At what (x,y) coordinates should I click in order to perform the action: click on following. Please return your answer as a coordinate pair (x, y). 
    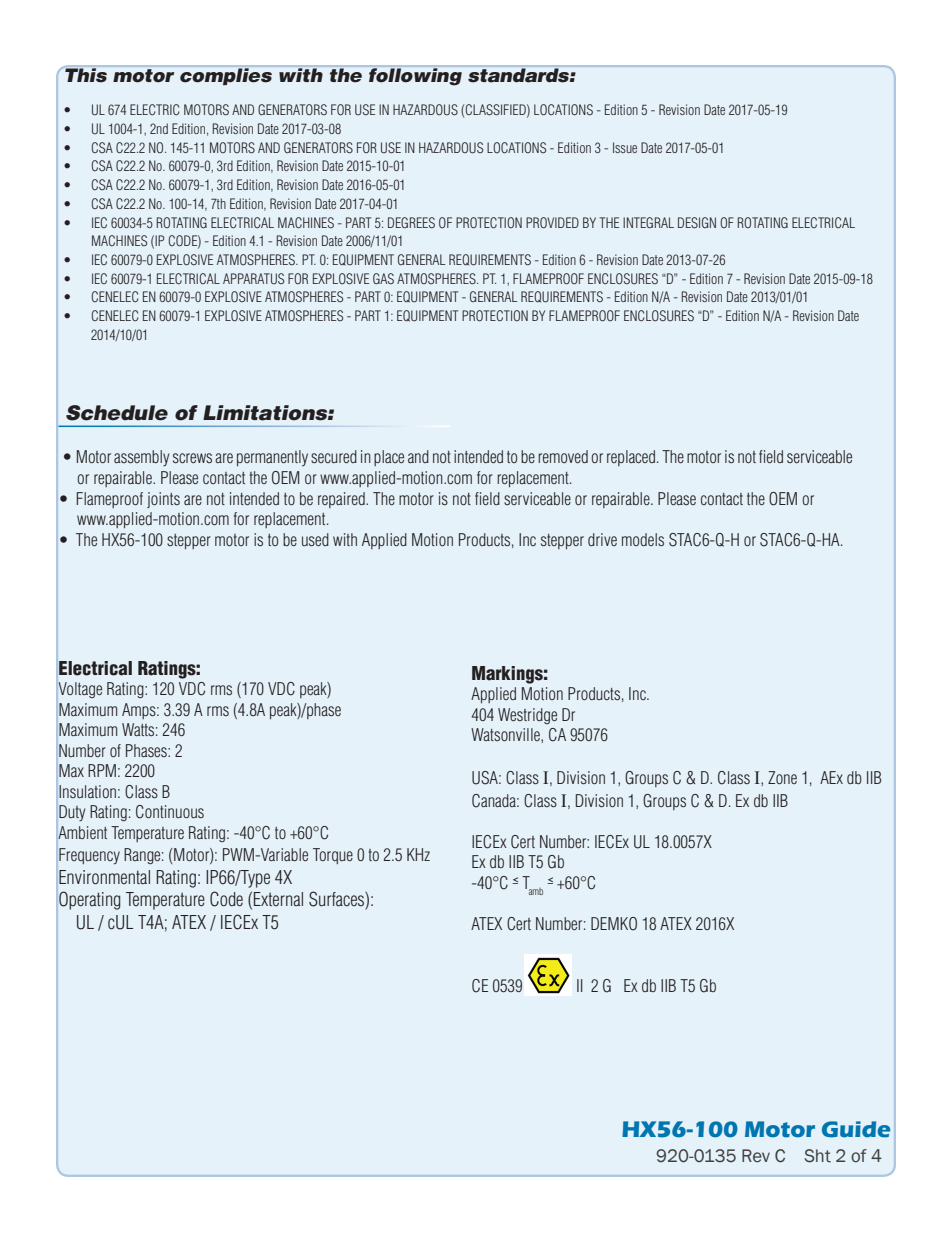
    Looking at the image, I should click on (415, 77).
